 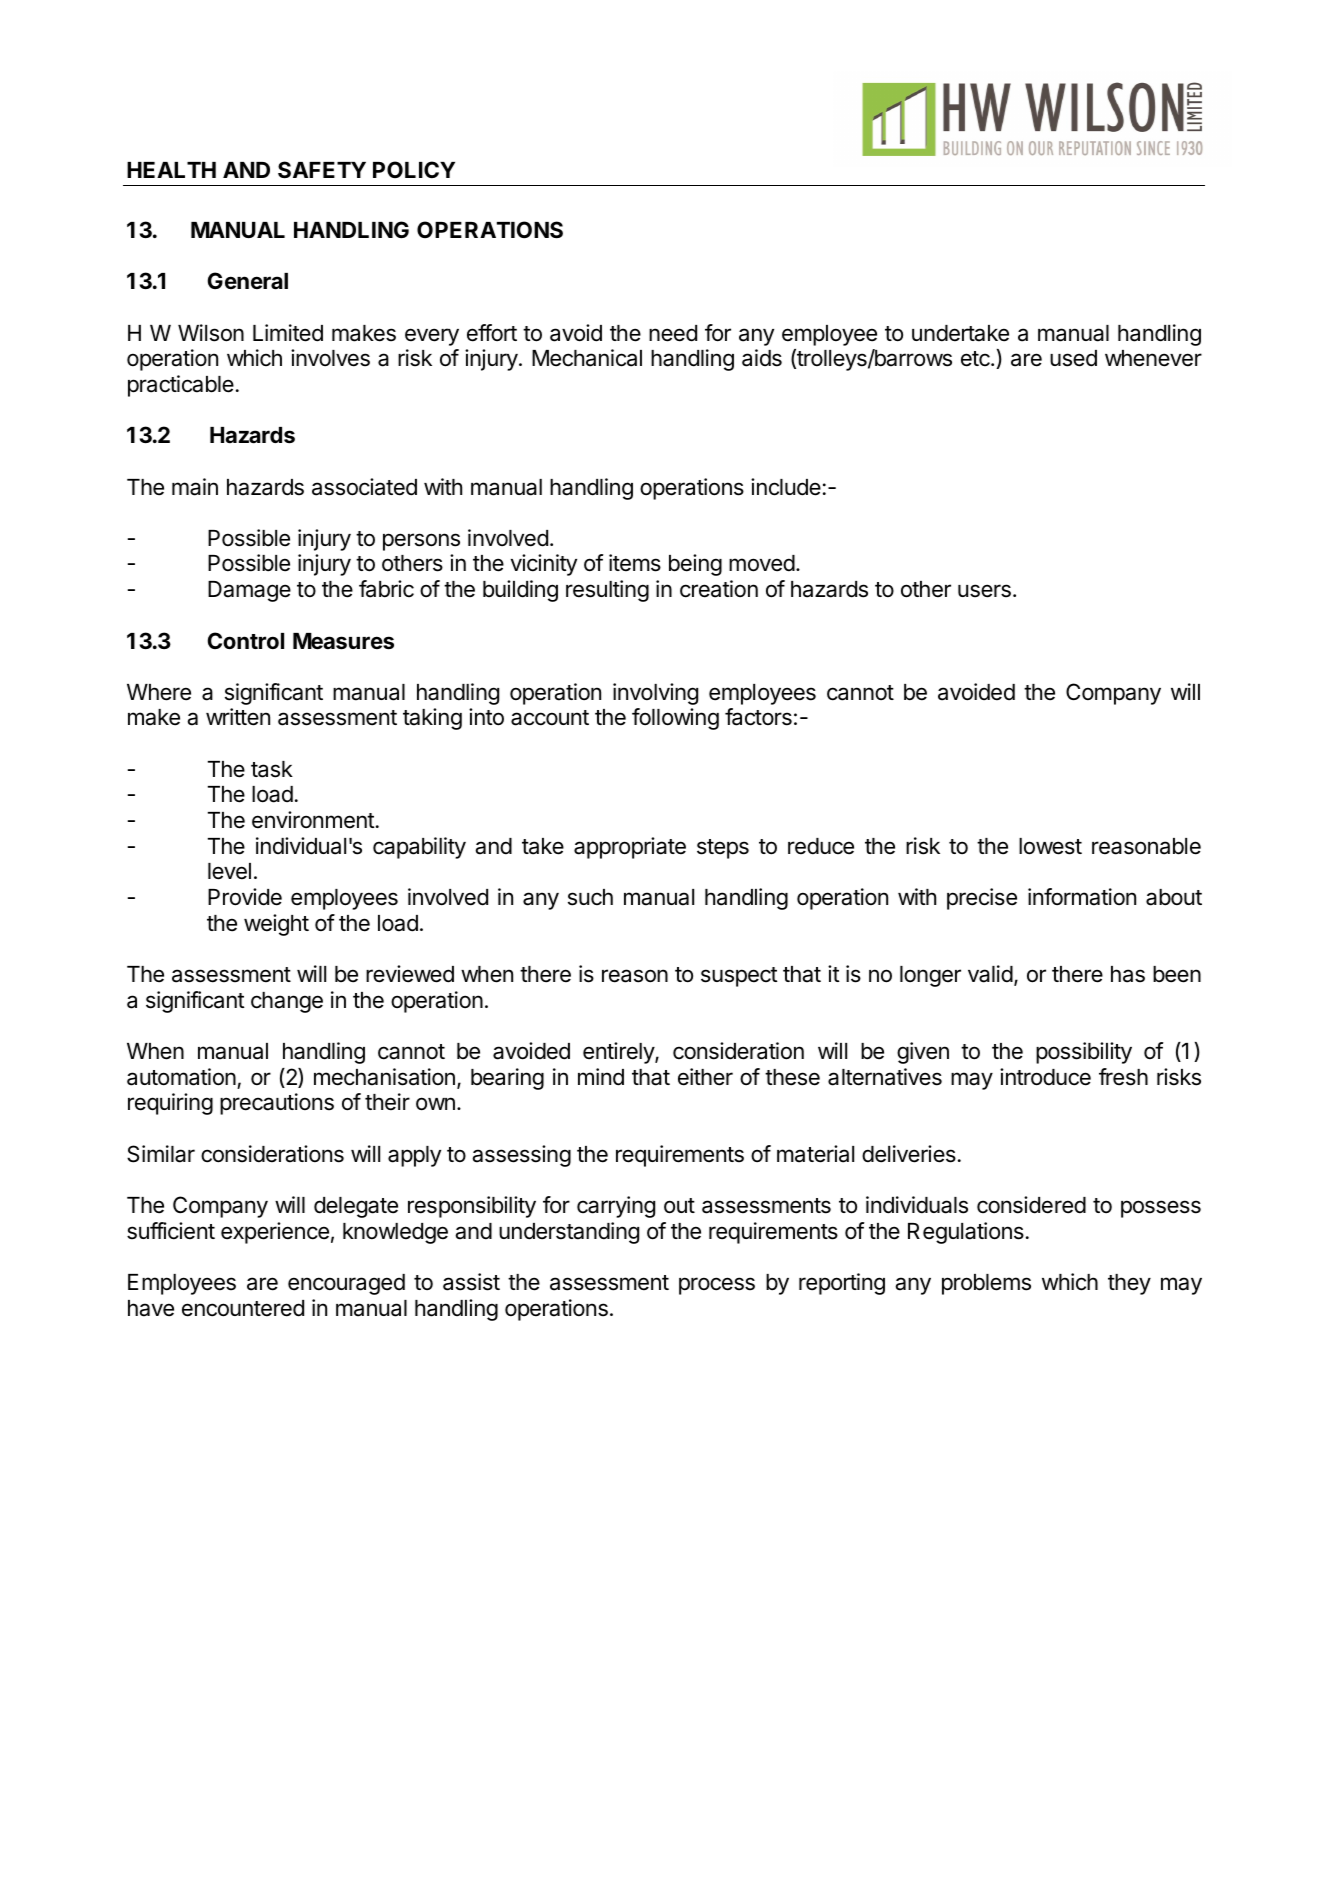 What do you see at coordinates (976, 359) in the image?
I see `etc` at bounding box center [976, 359].
